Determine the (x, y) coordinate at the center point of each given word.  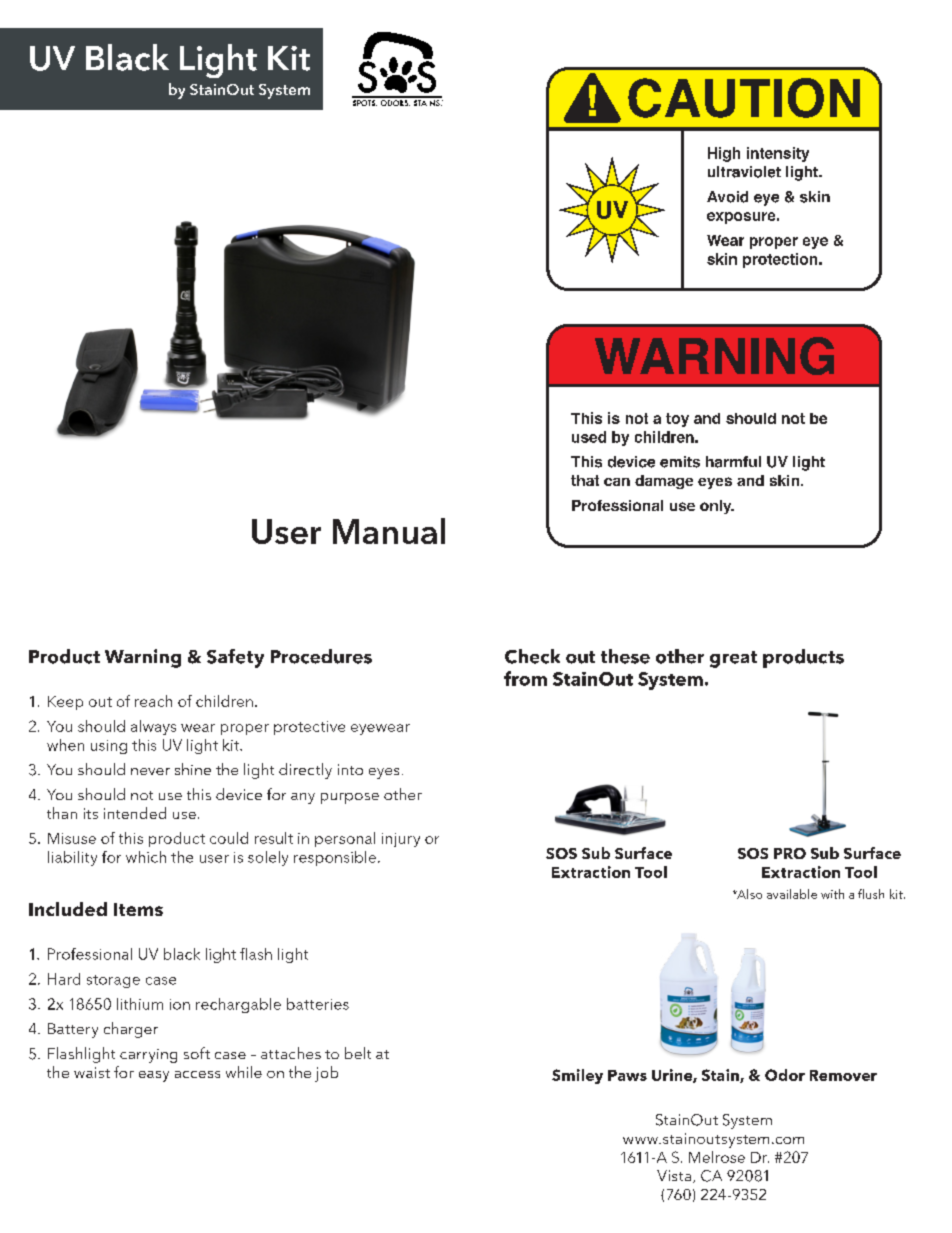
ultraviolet (744, 172)
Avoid (727, 197)
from (525, 678)
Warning (143, 658)
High (724, 154)
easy (154, 1076)
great (733, 659)
